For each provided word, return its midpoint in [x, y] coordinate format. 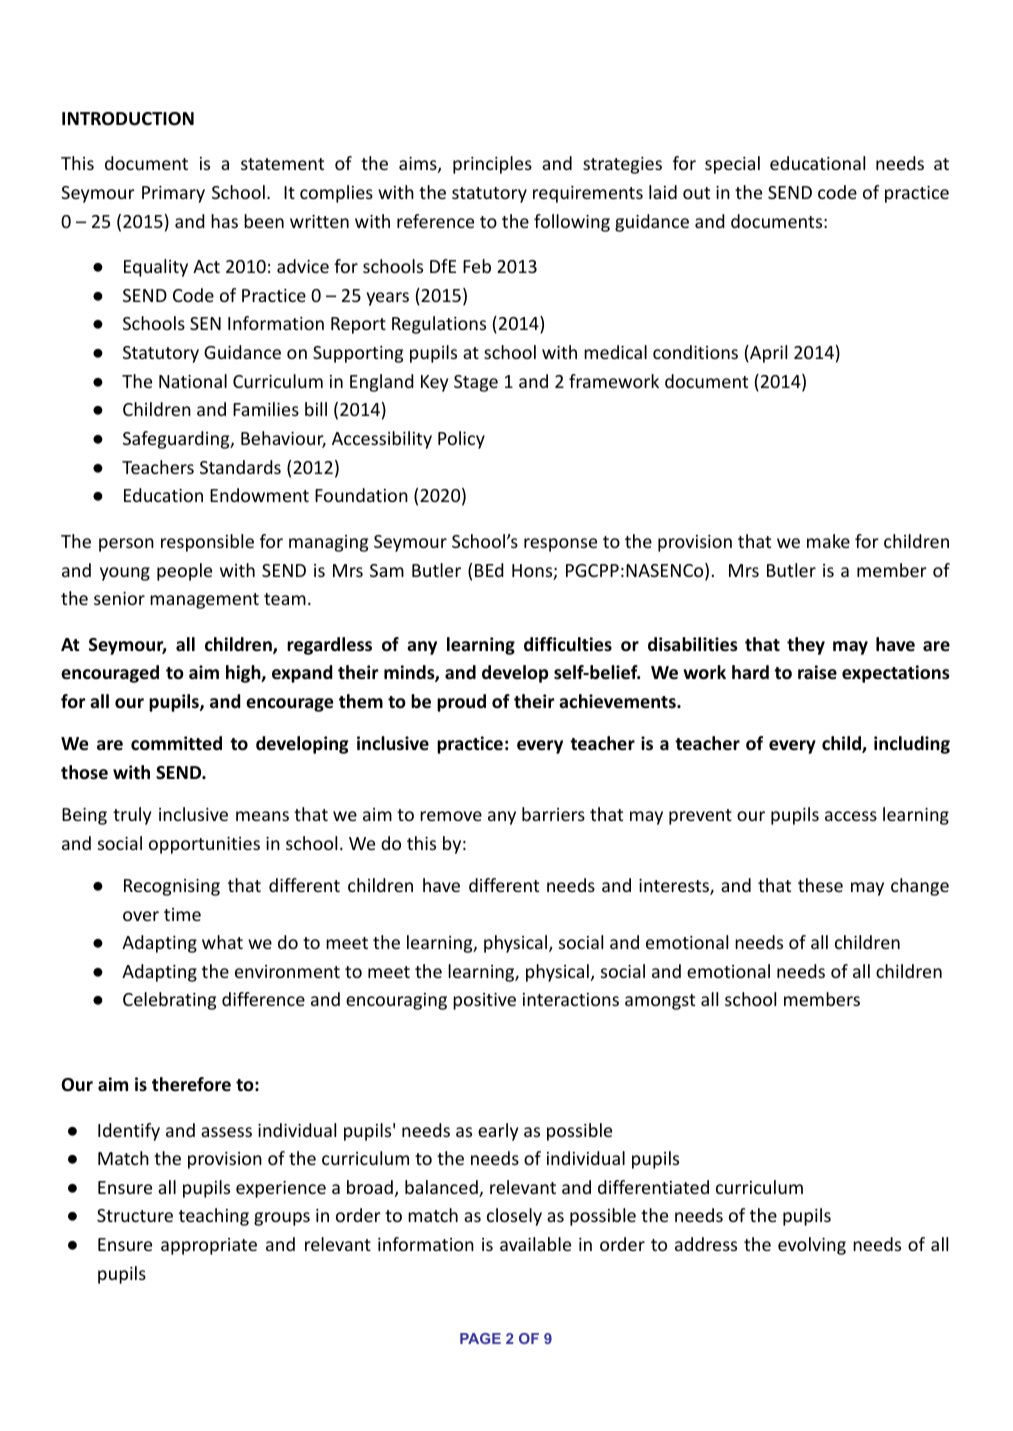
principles [492, 165]
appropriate [209, 1246]
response [560, 545]
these [820, 885]
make [828, 541]
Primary [173, 194]
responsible [207, 543]
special [732, 165]
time [182, 914]
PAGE [480, 1338]
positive [484, 1001]
